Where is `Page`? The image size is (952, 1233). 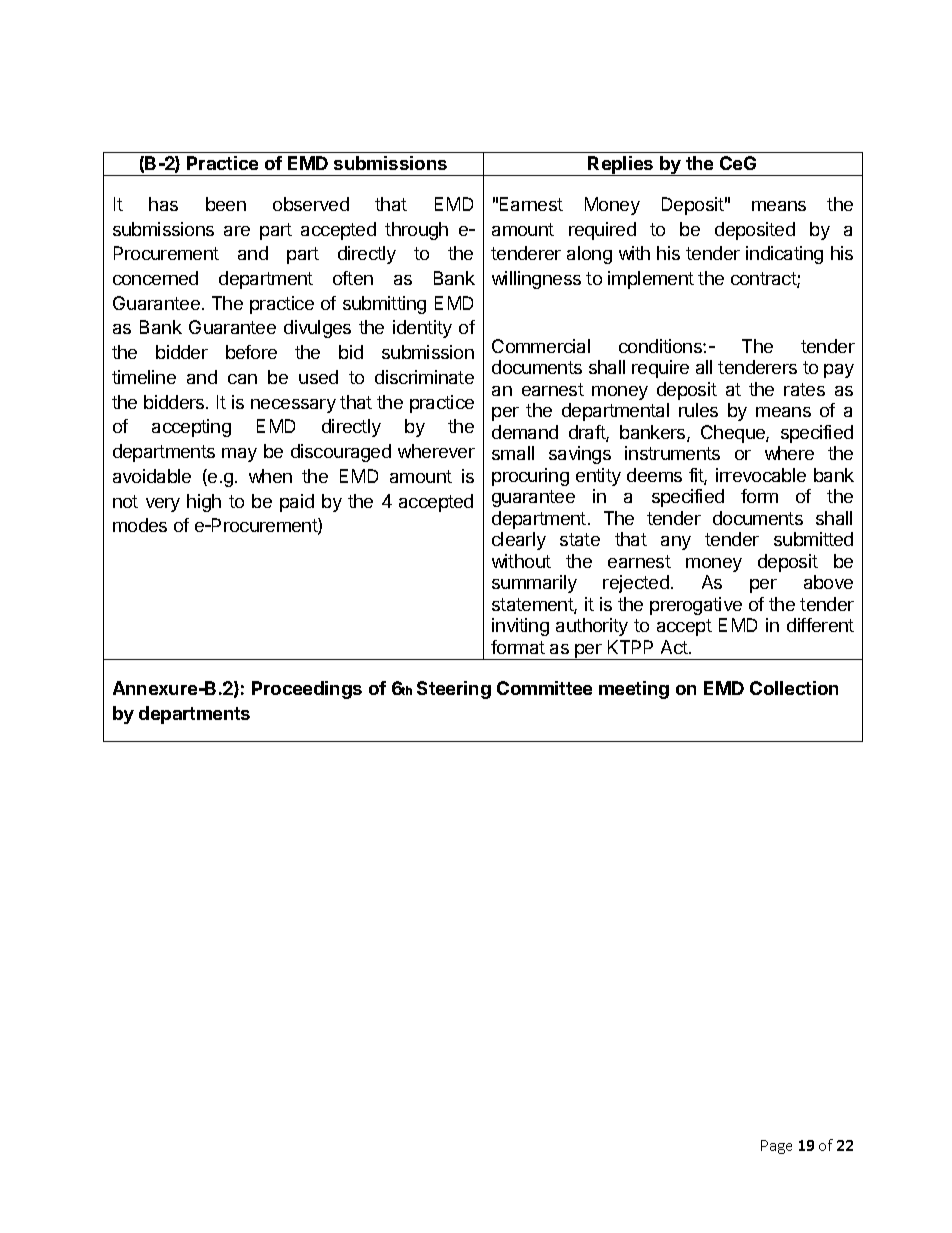
Page is located at coordinates (776, 1147).
